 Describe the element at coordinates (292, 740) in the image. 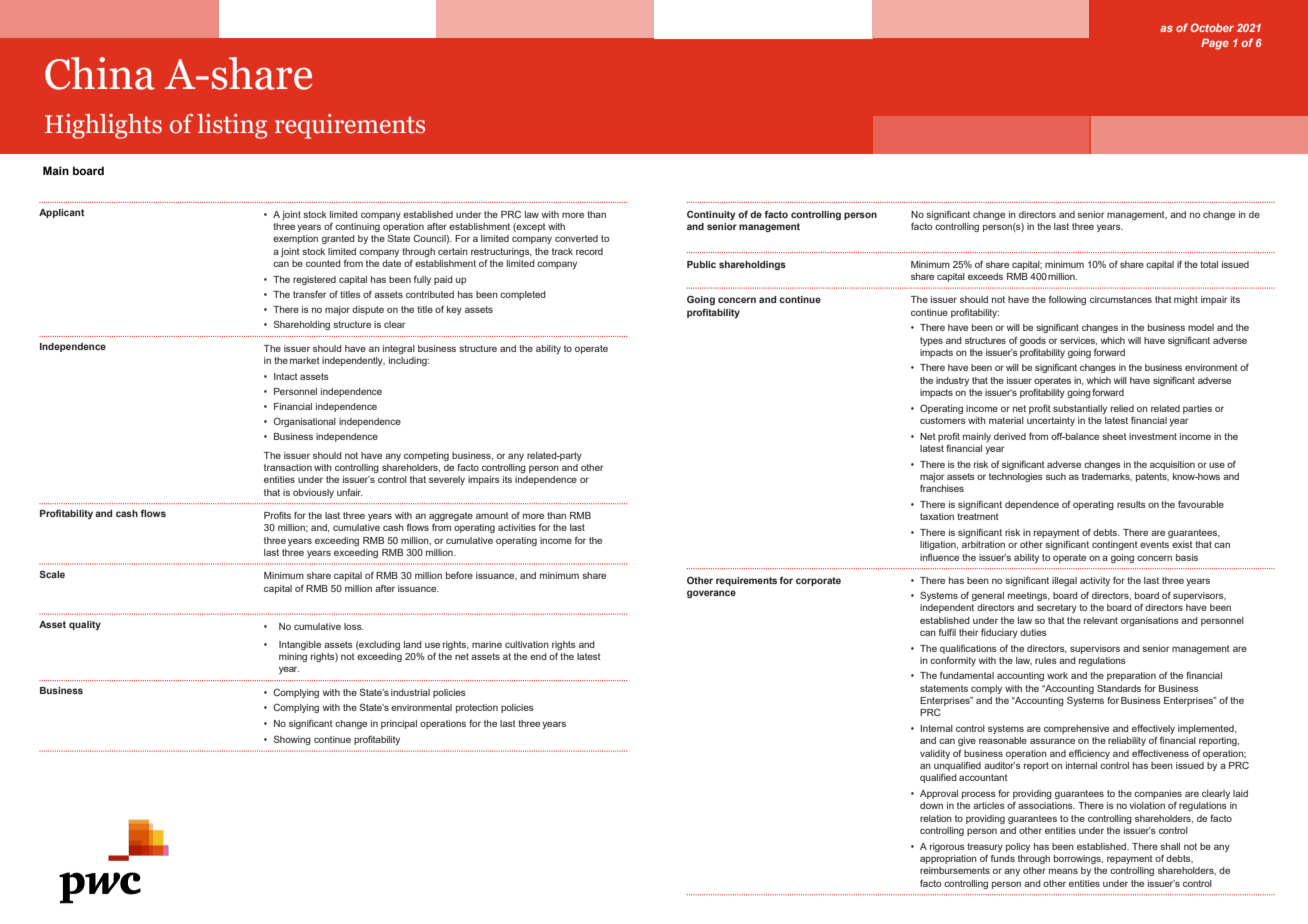

I see `Showing` at that location.
